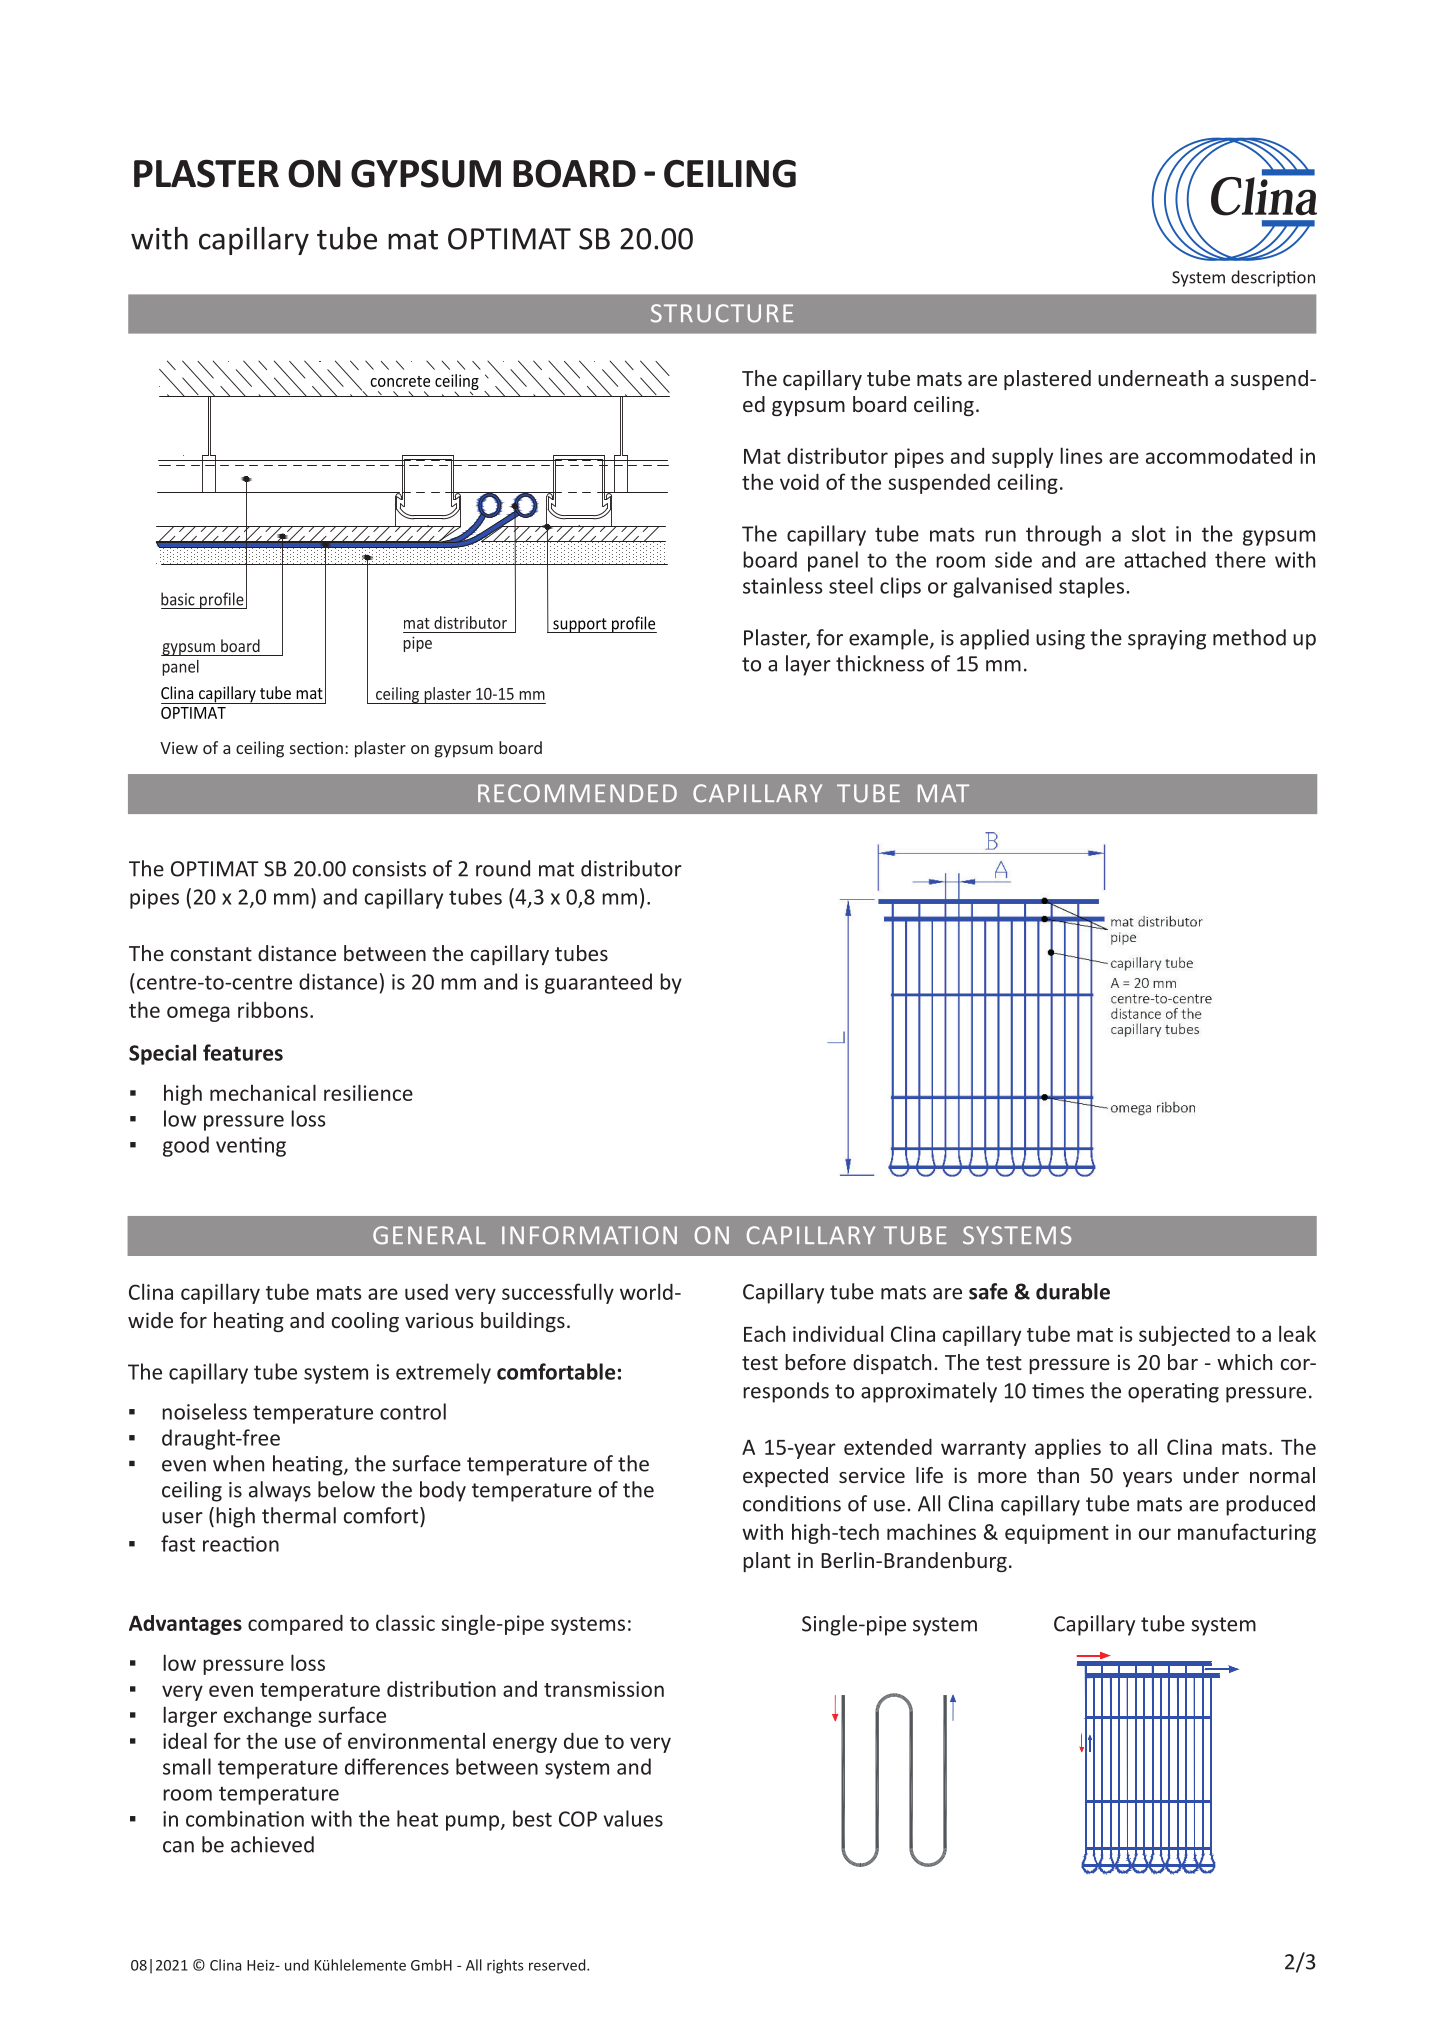  Describe the element at coordinates (589, 1235) in the screenshot. I see `INFORMATION` at that location.
